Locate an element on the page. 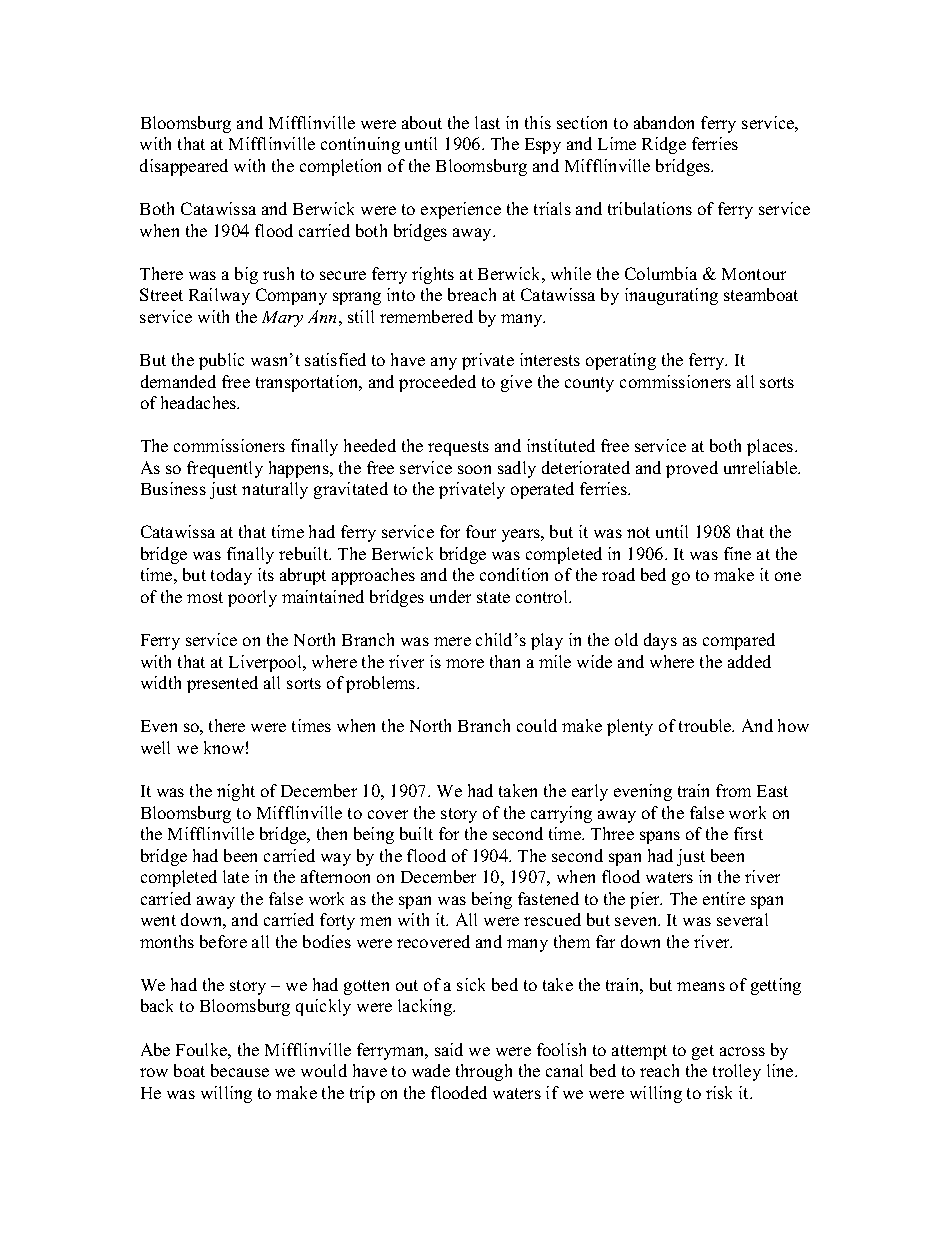 Image resolution: width=952 pixels, height=1233 pixels. public is located at coordinates (221, 361).
